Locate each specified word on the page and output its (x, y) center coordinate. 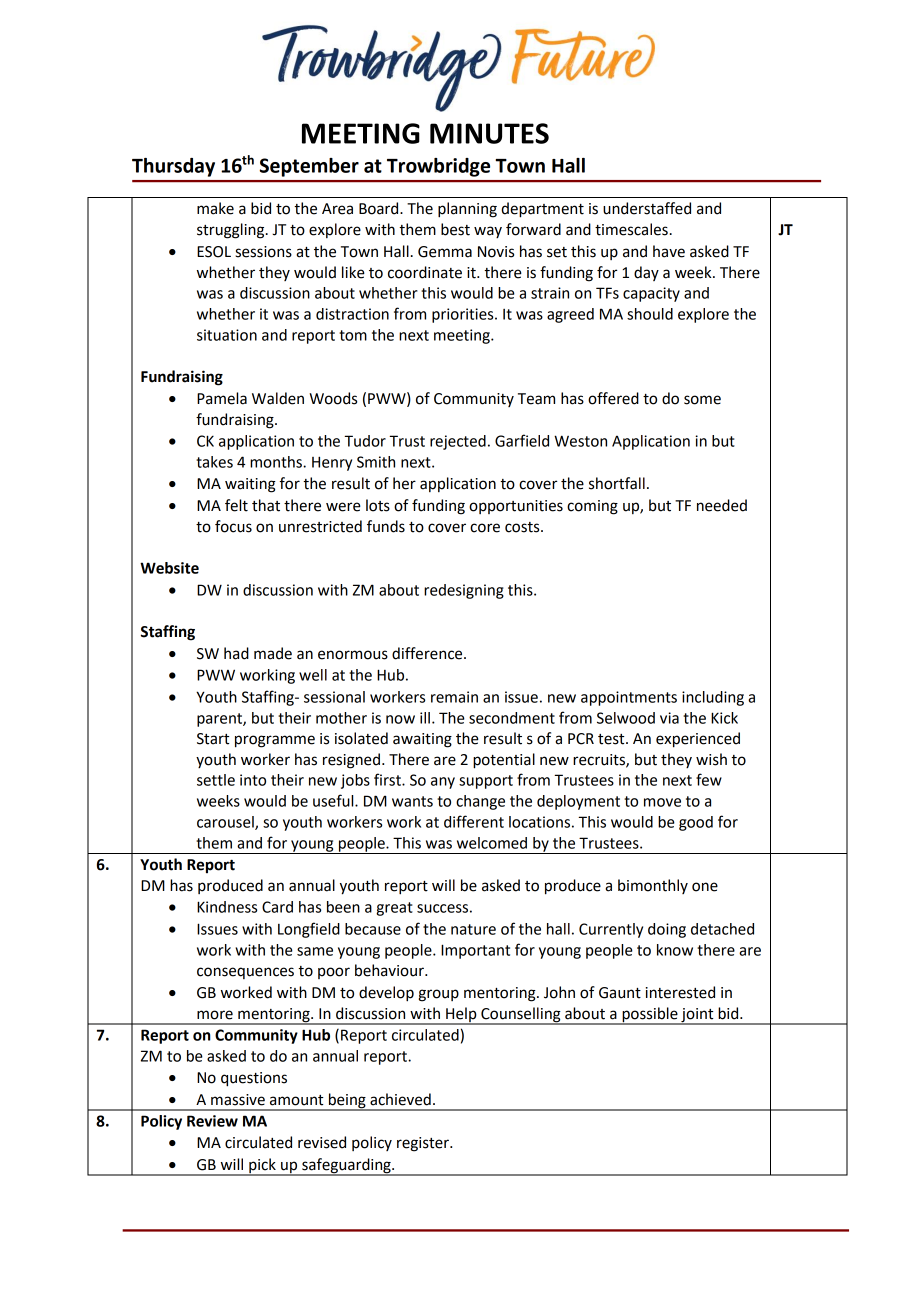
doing (667, 930)
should (650, 314)
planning (467, 210)
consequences (245, 973)
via (669, 718)
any (443, 783)
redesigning (464, 591)
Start (213, 739)
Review (212, 1121)
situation (227, 335)
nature (473, 929)
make (215, 208)
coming (592, 507)
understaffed (647, 208)
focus (233, 526)
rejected (458, 442)
